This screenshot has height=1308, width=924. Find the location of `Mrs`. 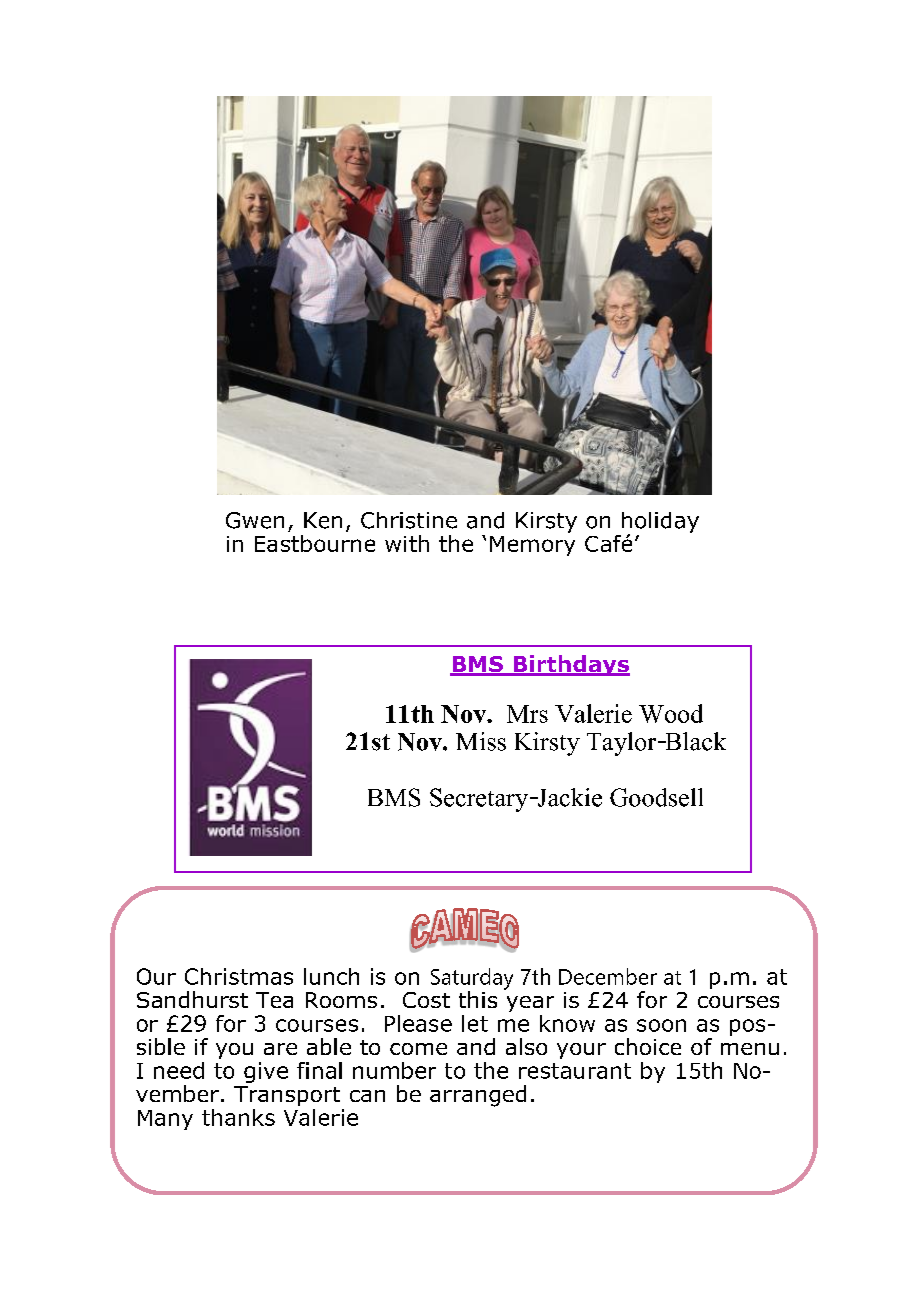

Mrs is located at coordinates (527, 714).
